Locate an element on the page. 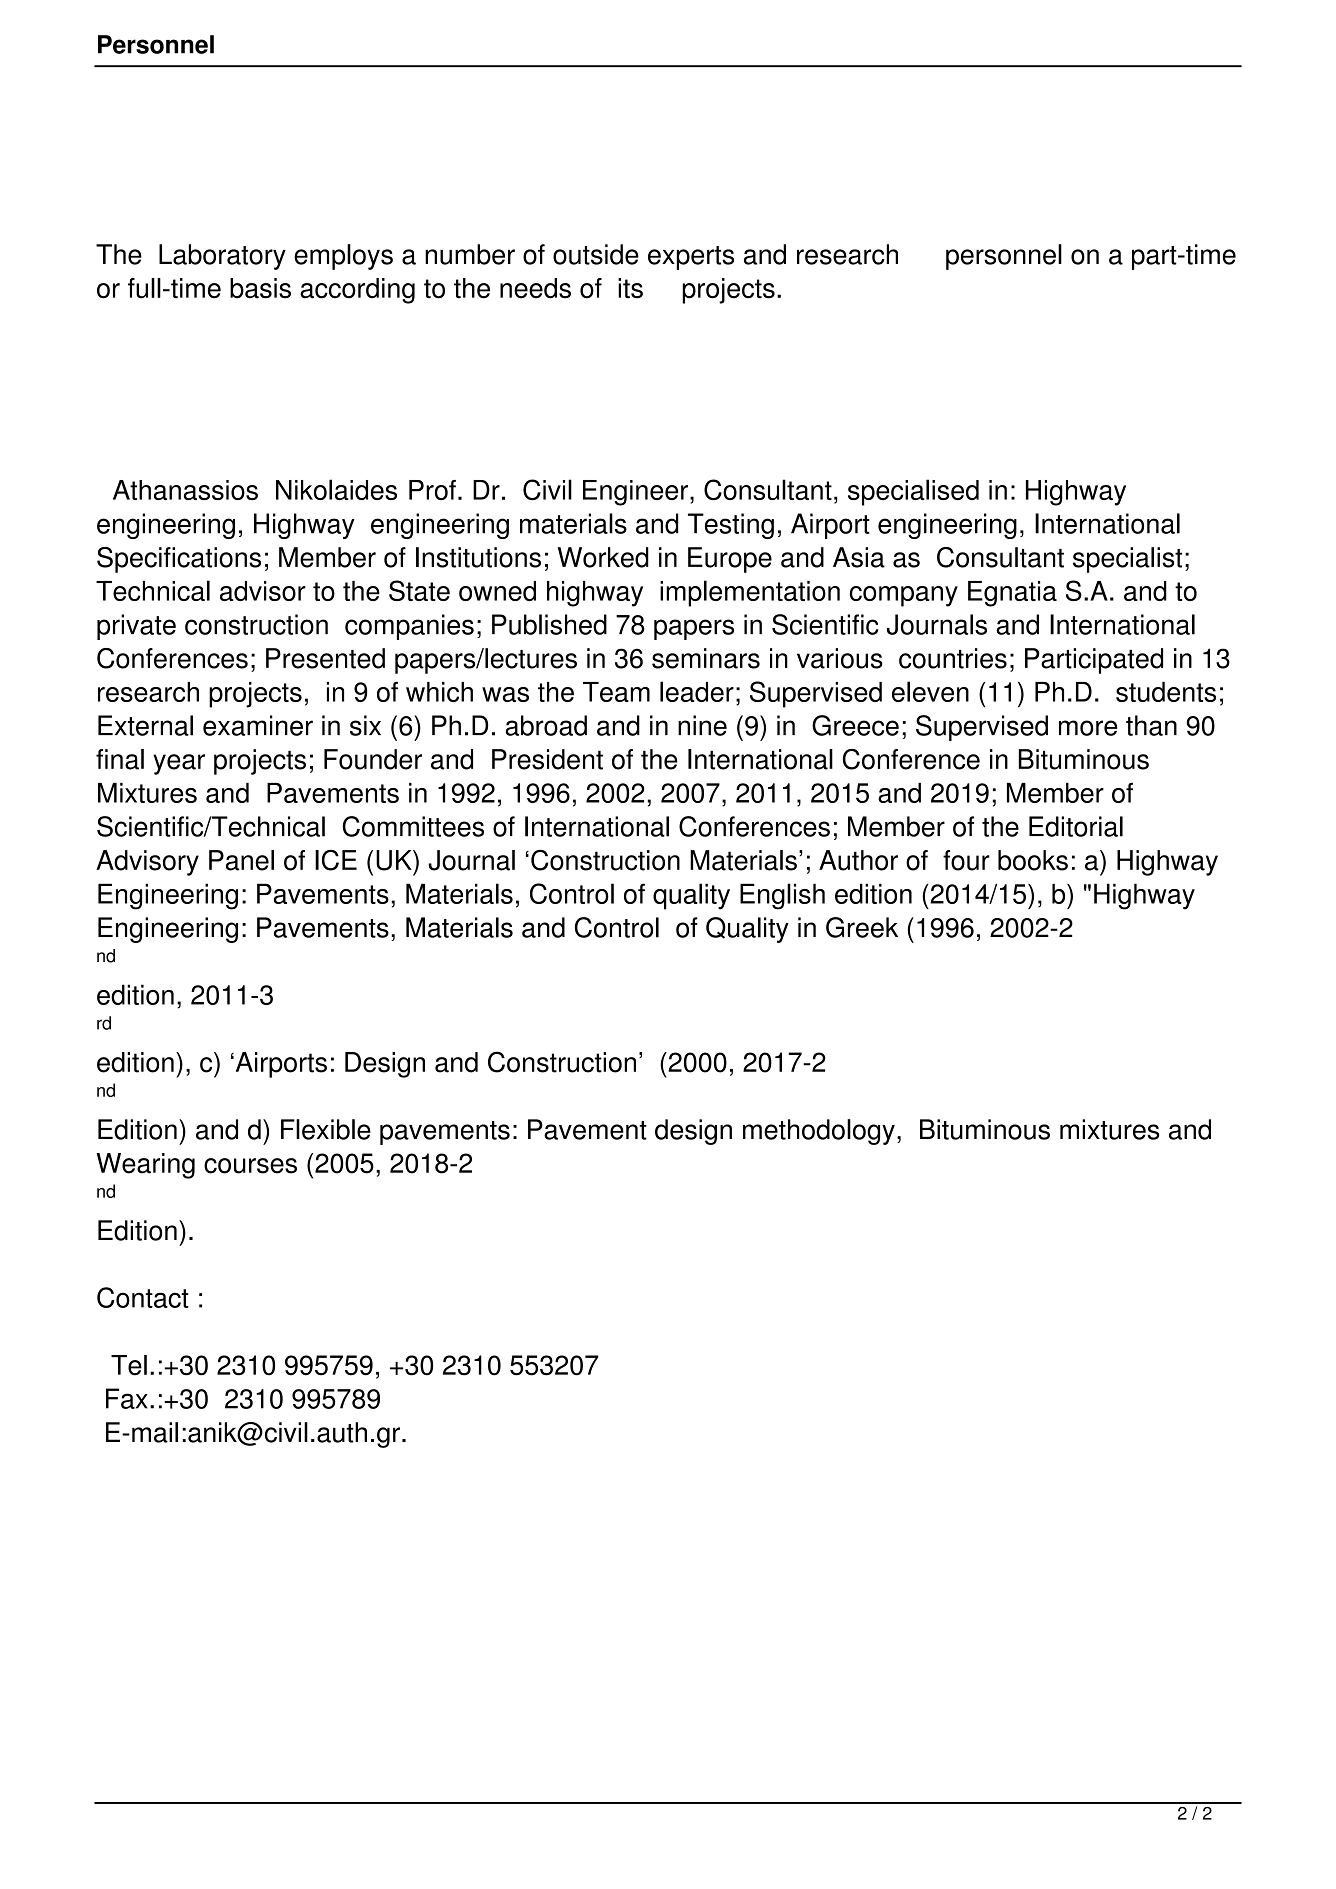 This page has width=1336, height=1889. President is located at coordinates (547, 759).
